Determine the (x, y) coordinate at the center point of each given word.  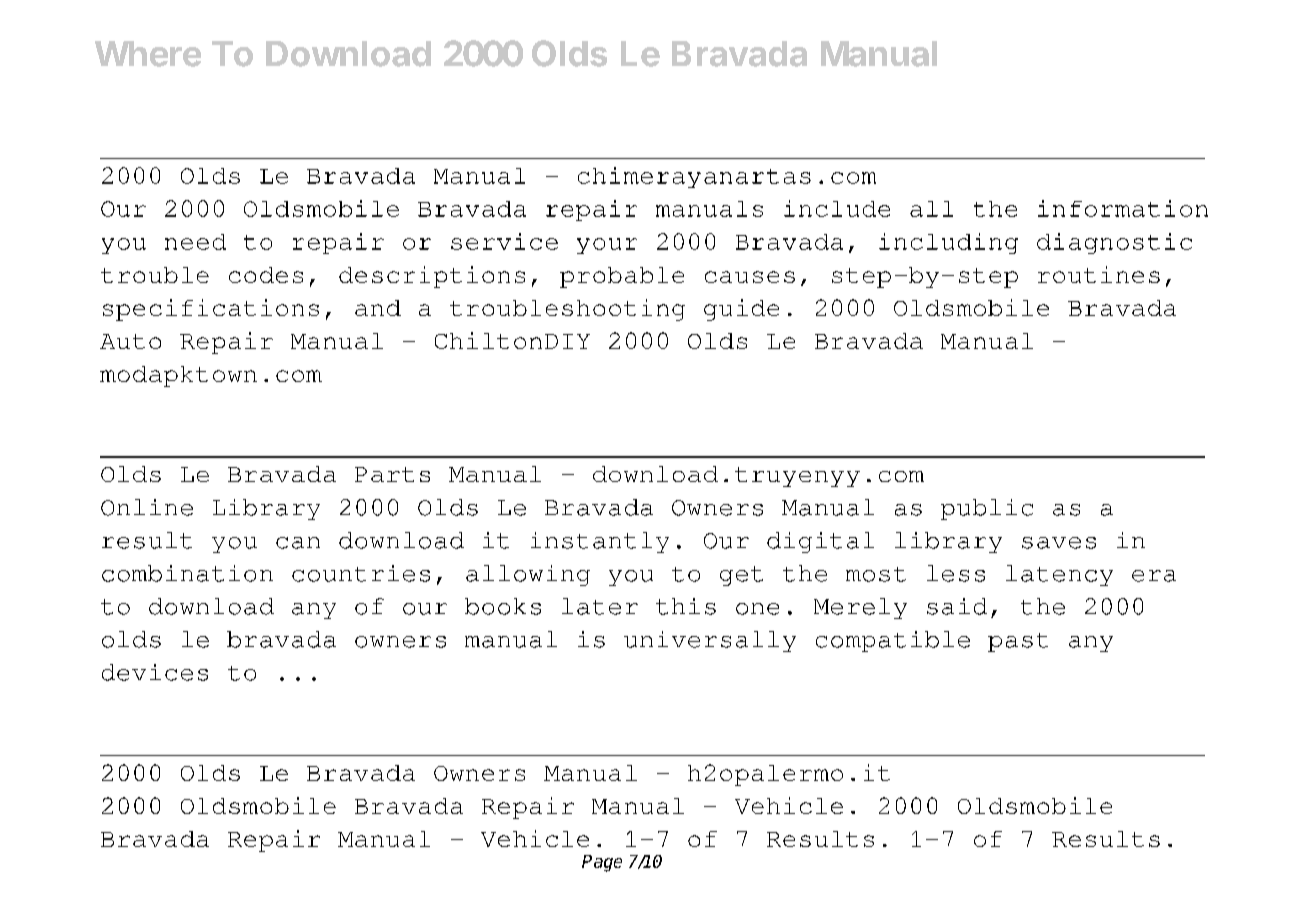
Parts (392, 474)
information (1123, 208)
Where (148, 54)
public (987, 509)
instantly (600, 542)
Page (602, 863)
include (837, 208)
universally (710, 641)
